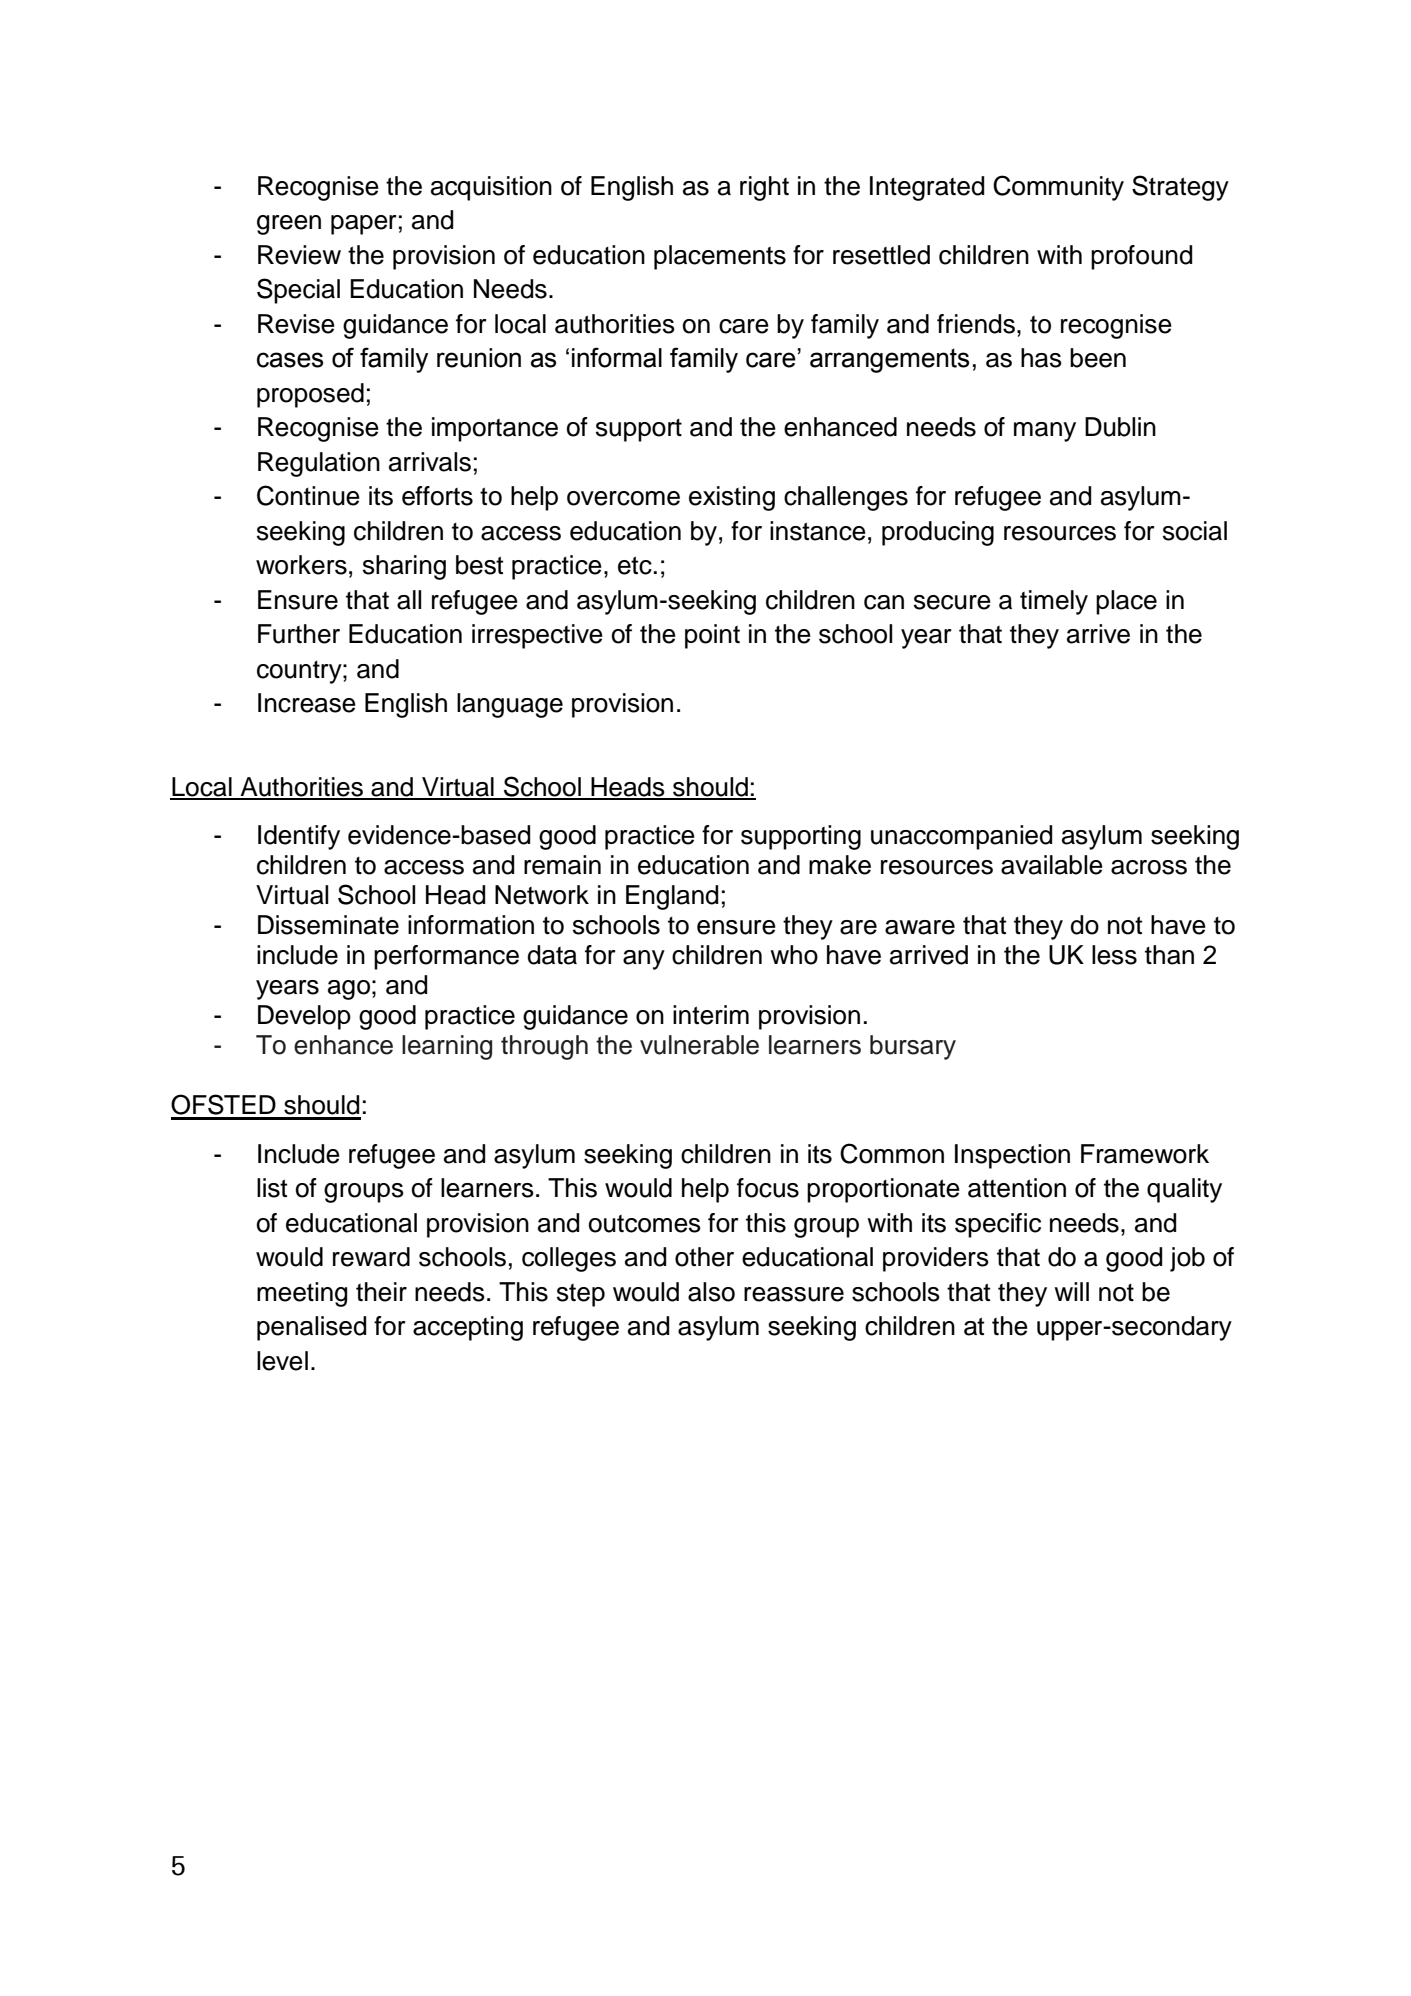 The height and width of the screenshot is (1996, 1411). Describe the element at coordinates (381, 1292) in the screenshot. I see `their` at that location.
